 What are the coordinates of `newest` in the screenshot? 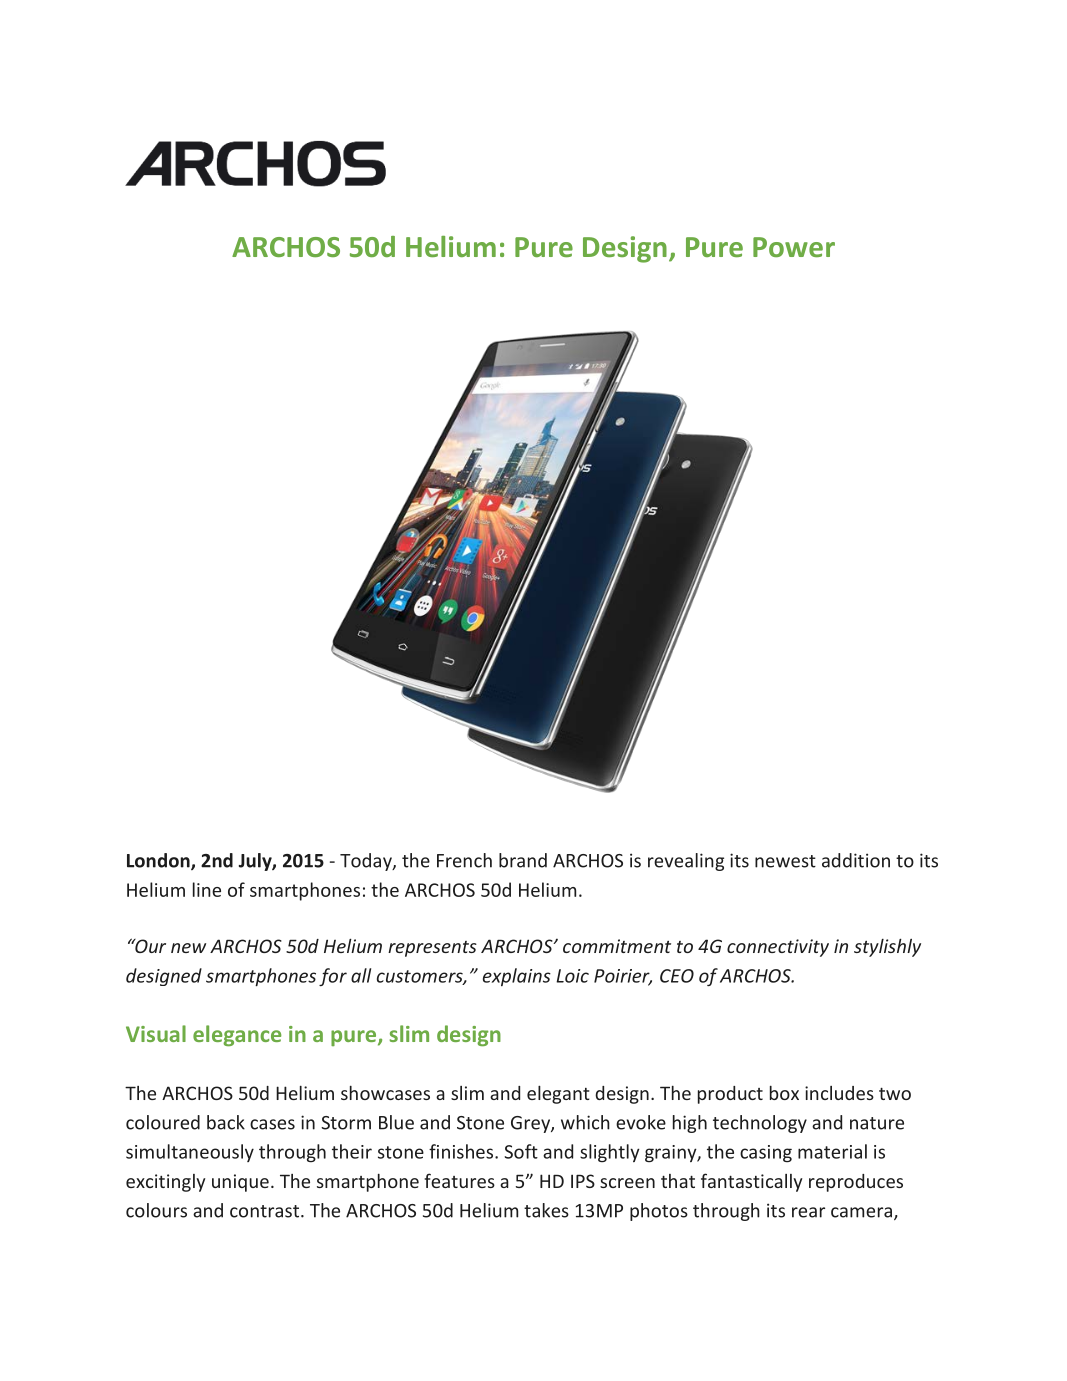 It's located at (785, 861).
